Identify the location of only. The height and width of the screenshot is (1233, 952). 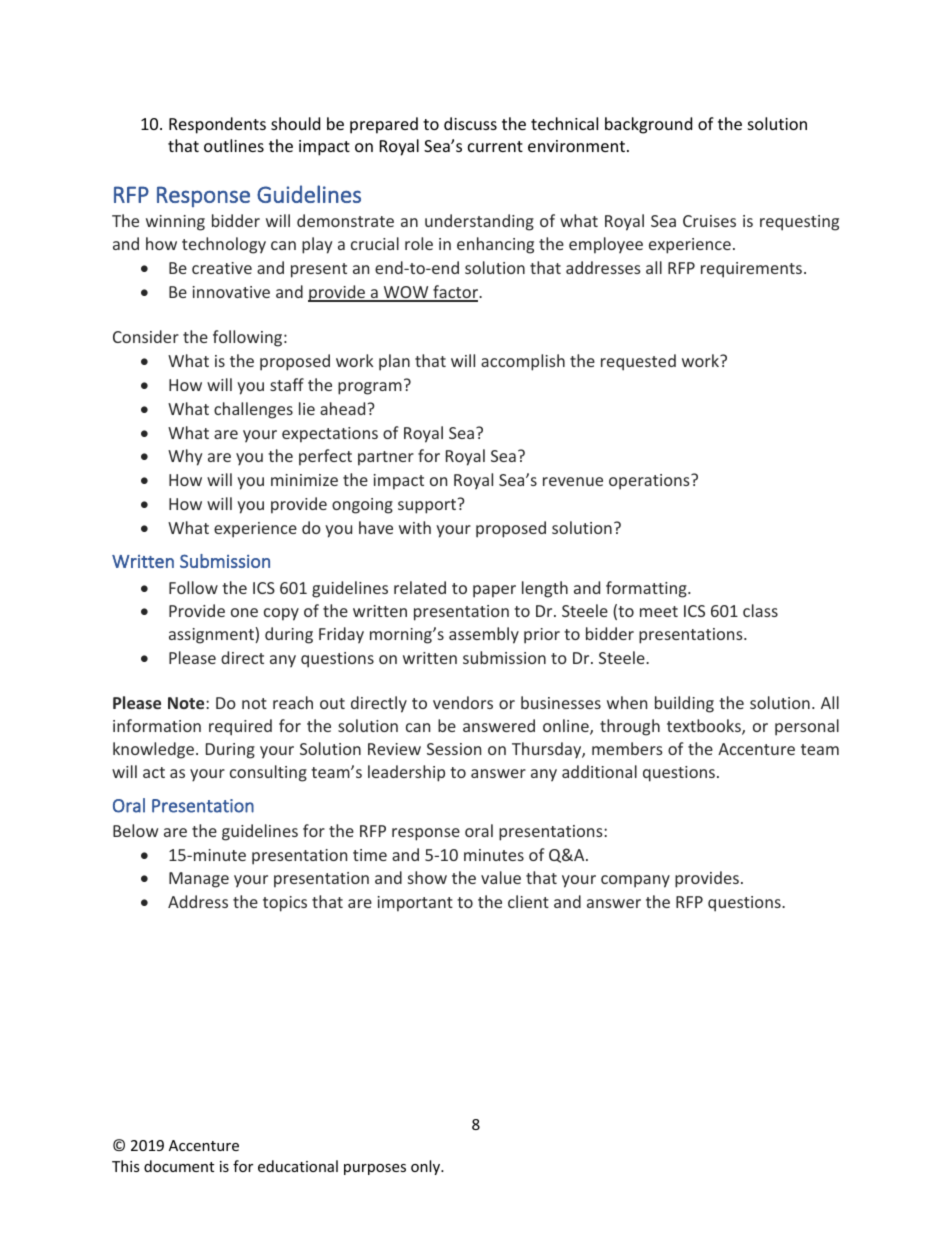
(427, 1167).
